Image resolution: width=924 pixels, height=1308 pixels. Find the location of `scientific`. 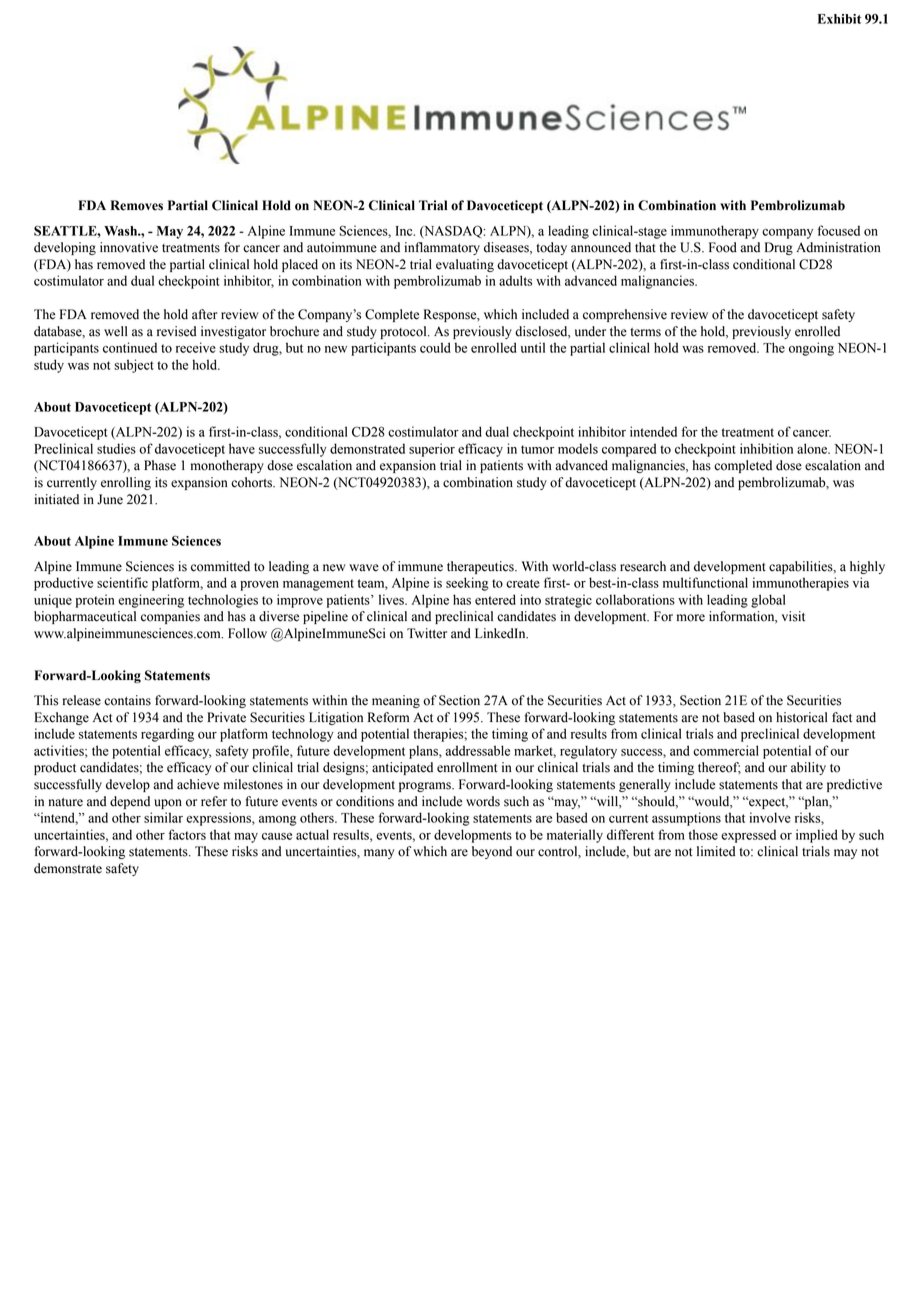

scientific is located at coordinates (122, 582).
